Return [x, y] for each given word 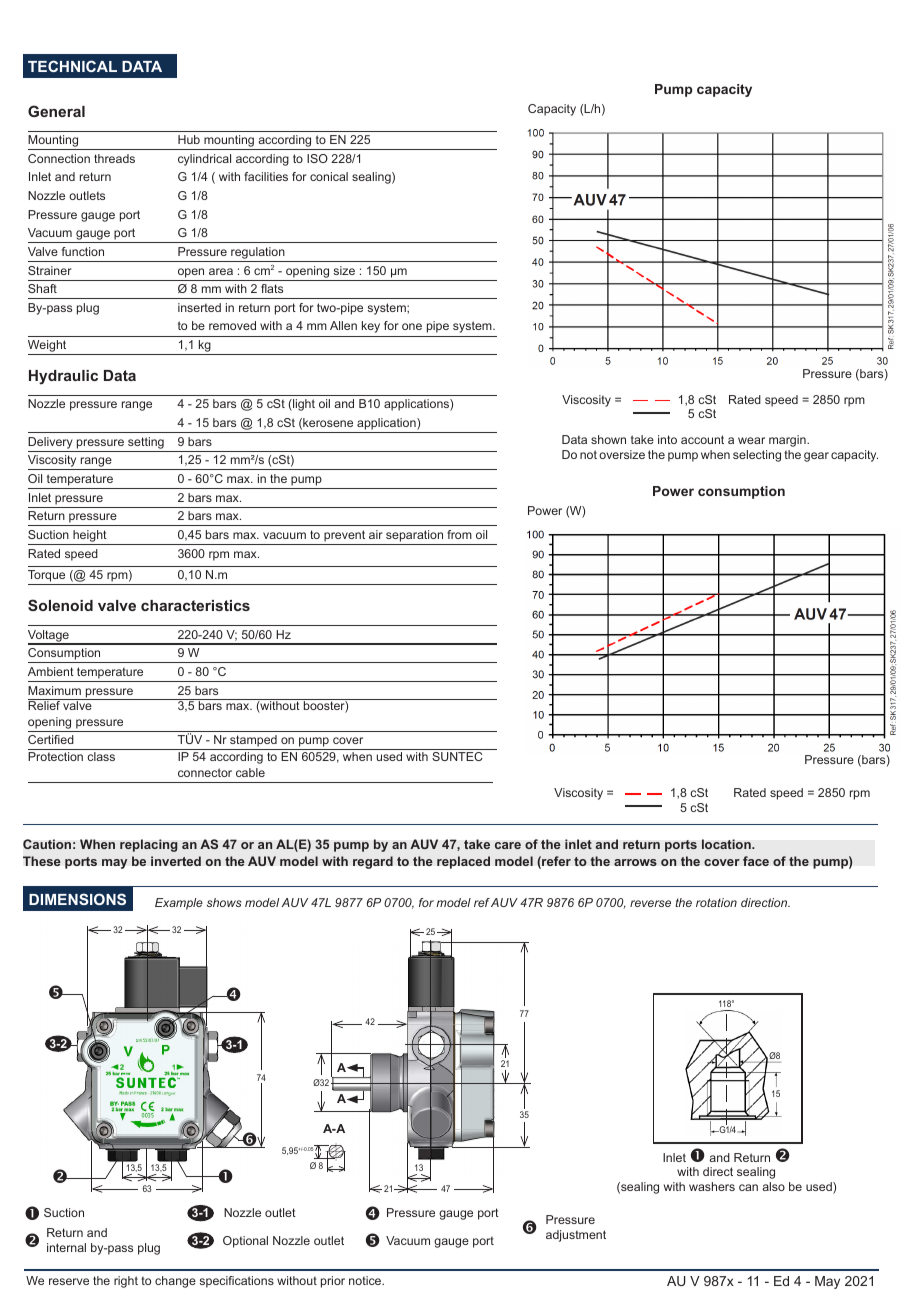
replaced [463, 862]
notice [366, 1280]
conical [329, 176]
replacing [149, 845]
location [727, 844]
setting [146, 443]
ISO [317, 158]
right [126, 1282]
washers [712, 1186]
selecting [757, 456]
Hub [189, 139]
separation [414, 536]
